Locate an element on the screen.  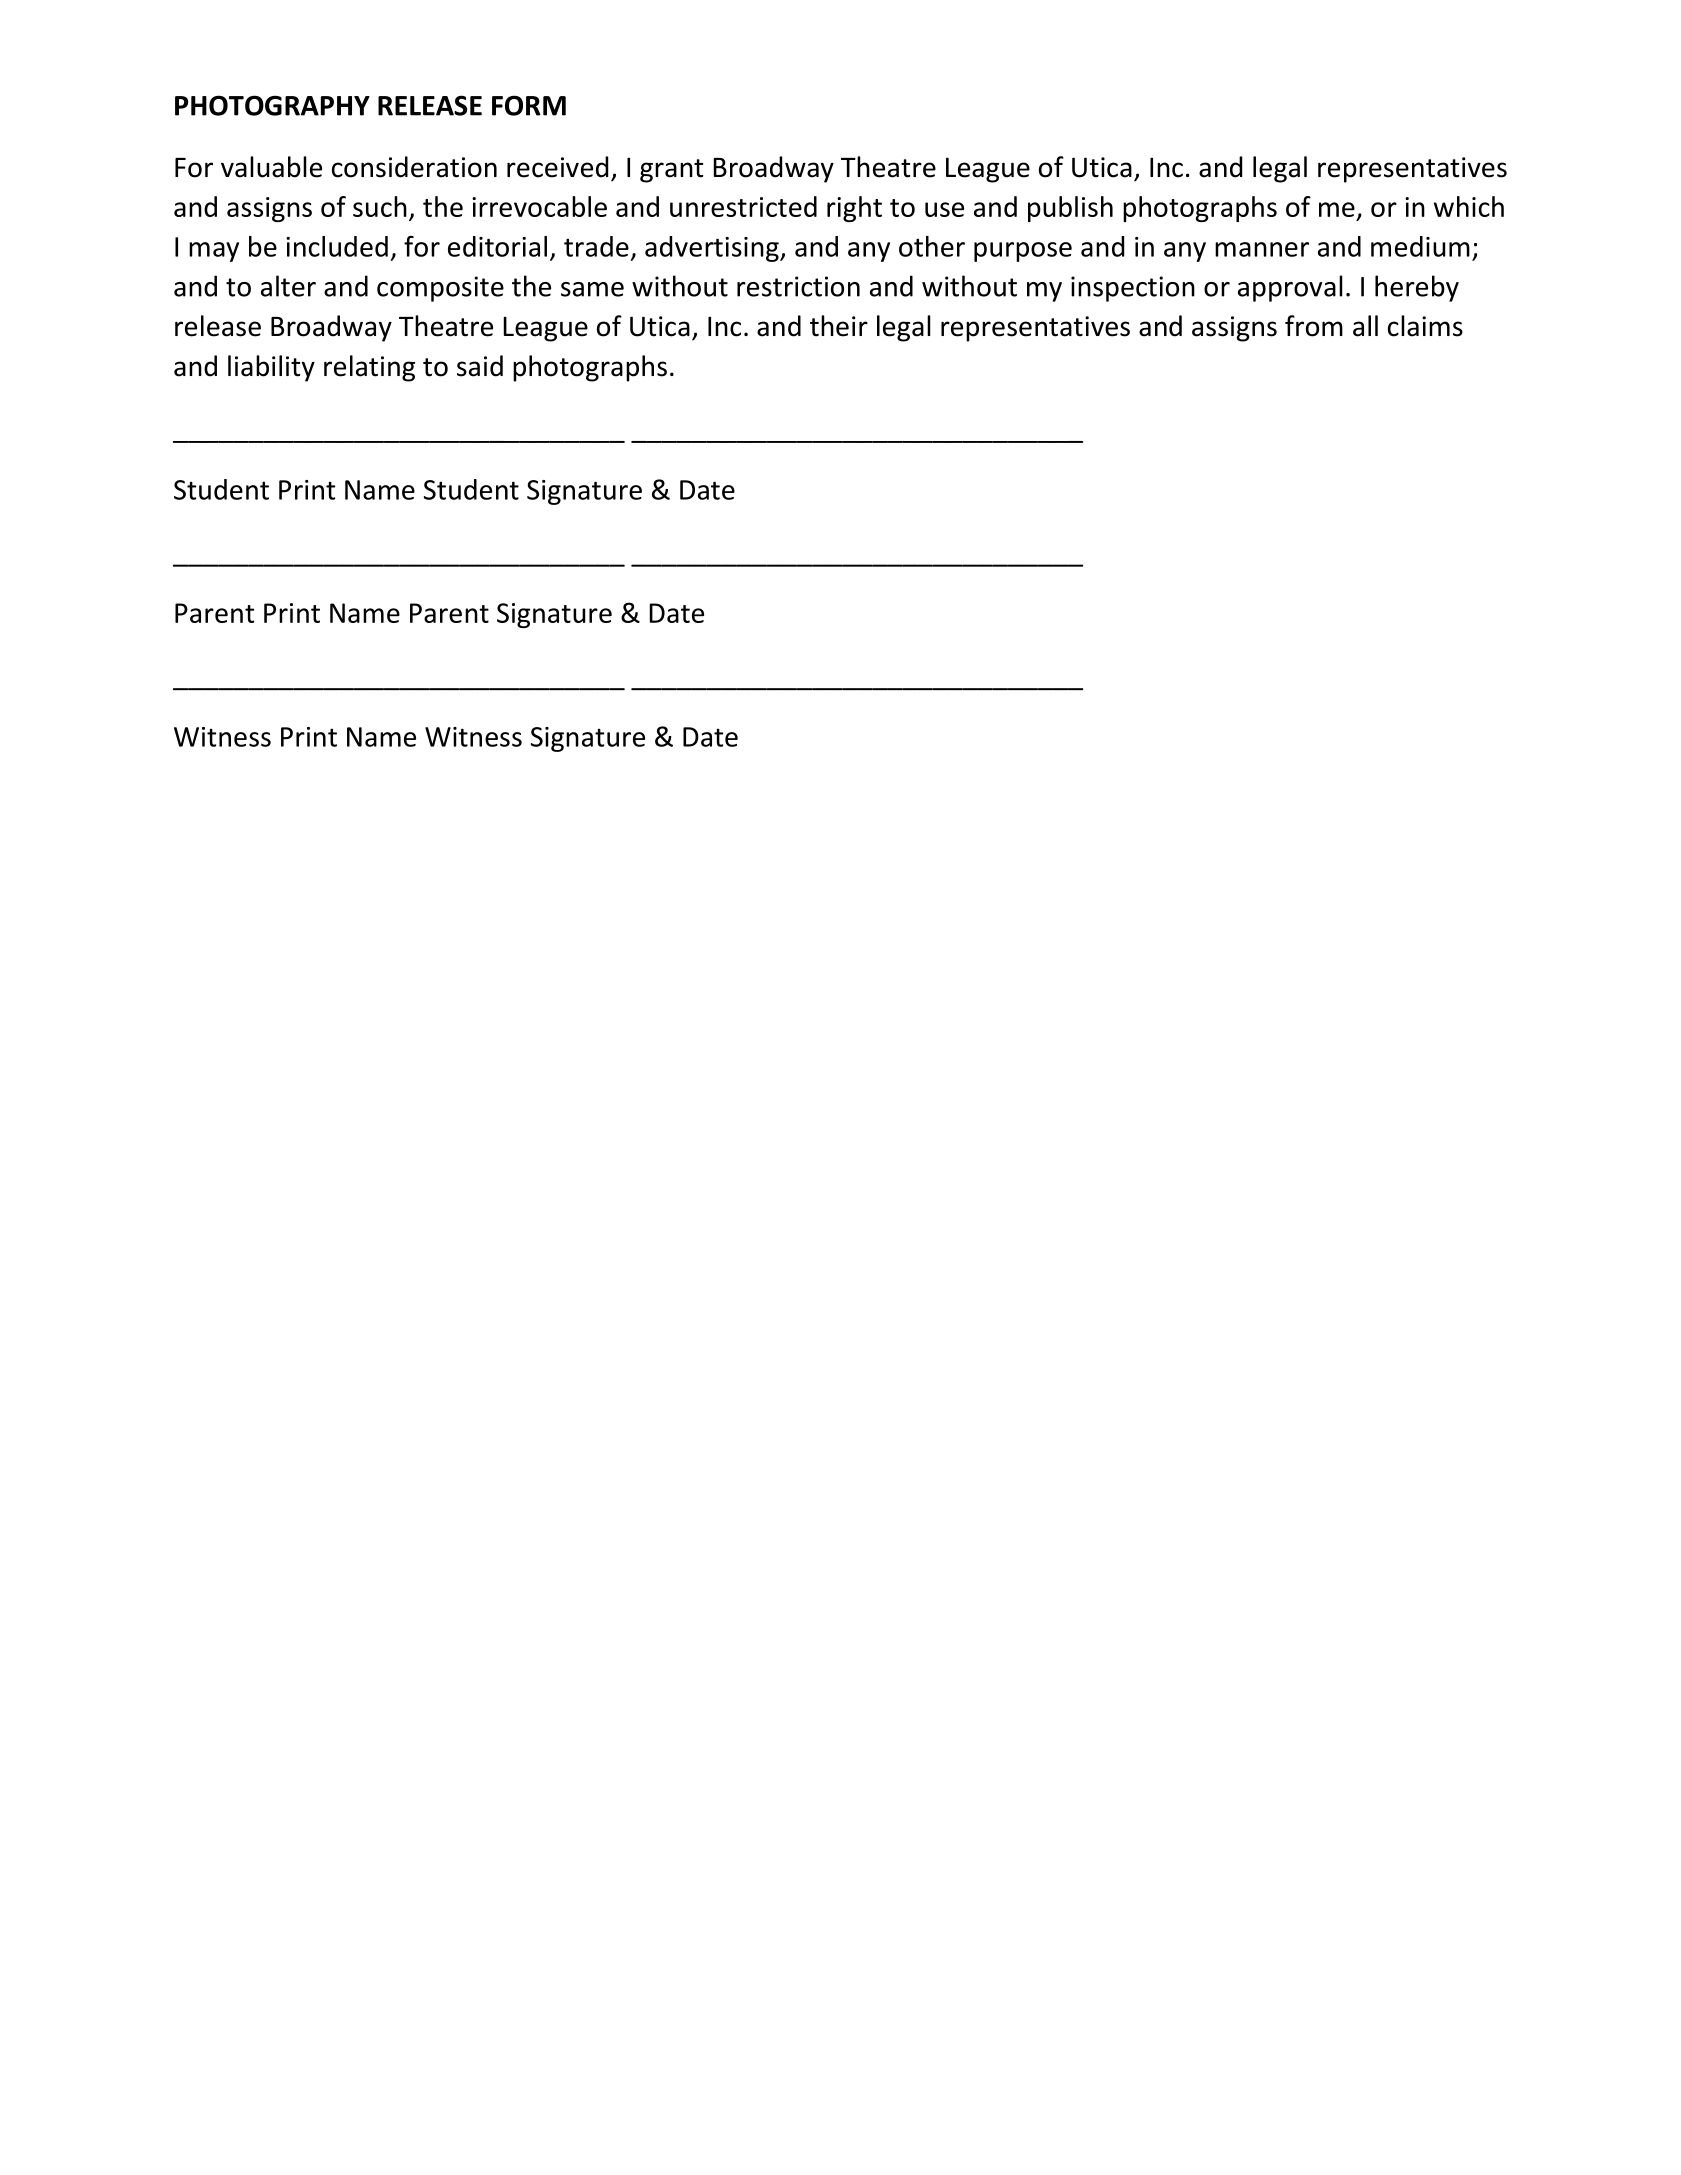
restriction is located at coordinates (798, 286).
